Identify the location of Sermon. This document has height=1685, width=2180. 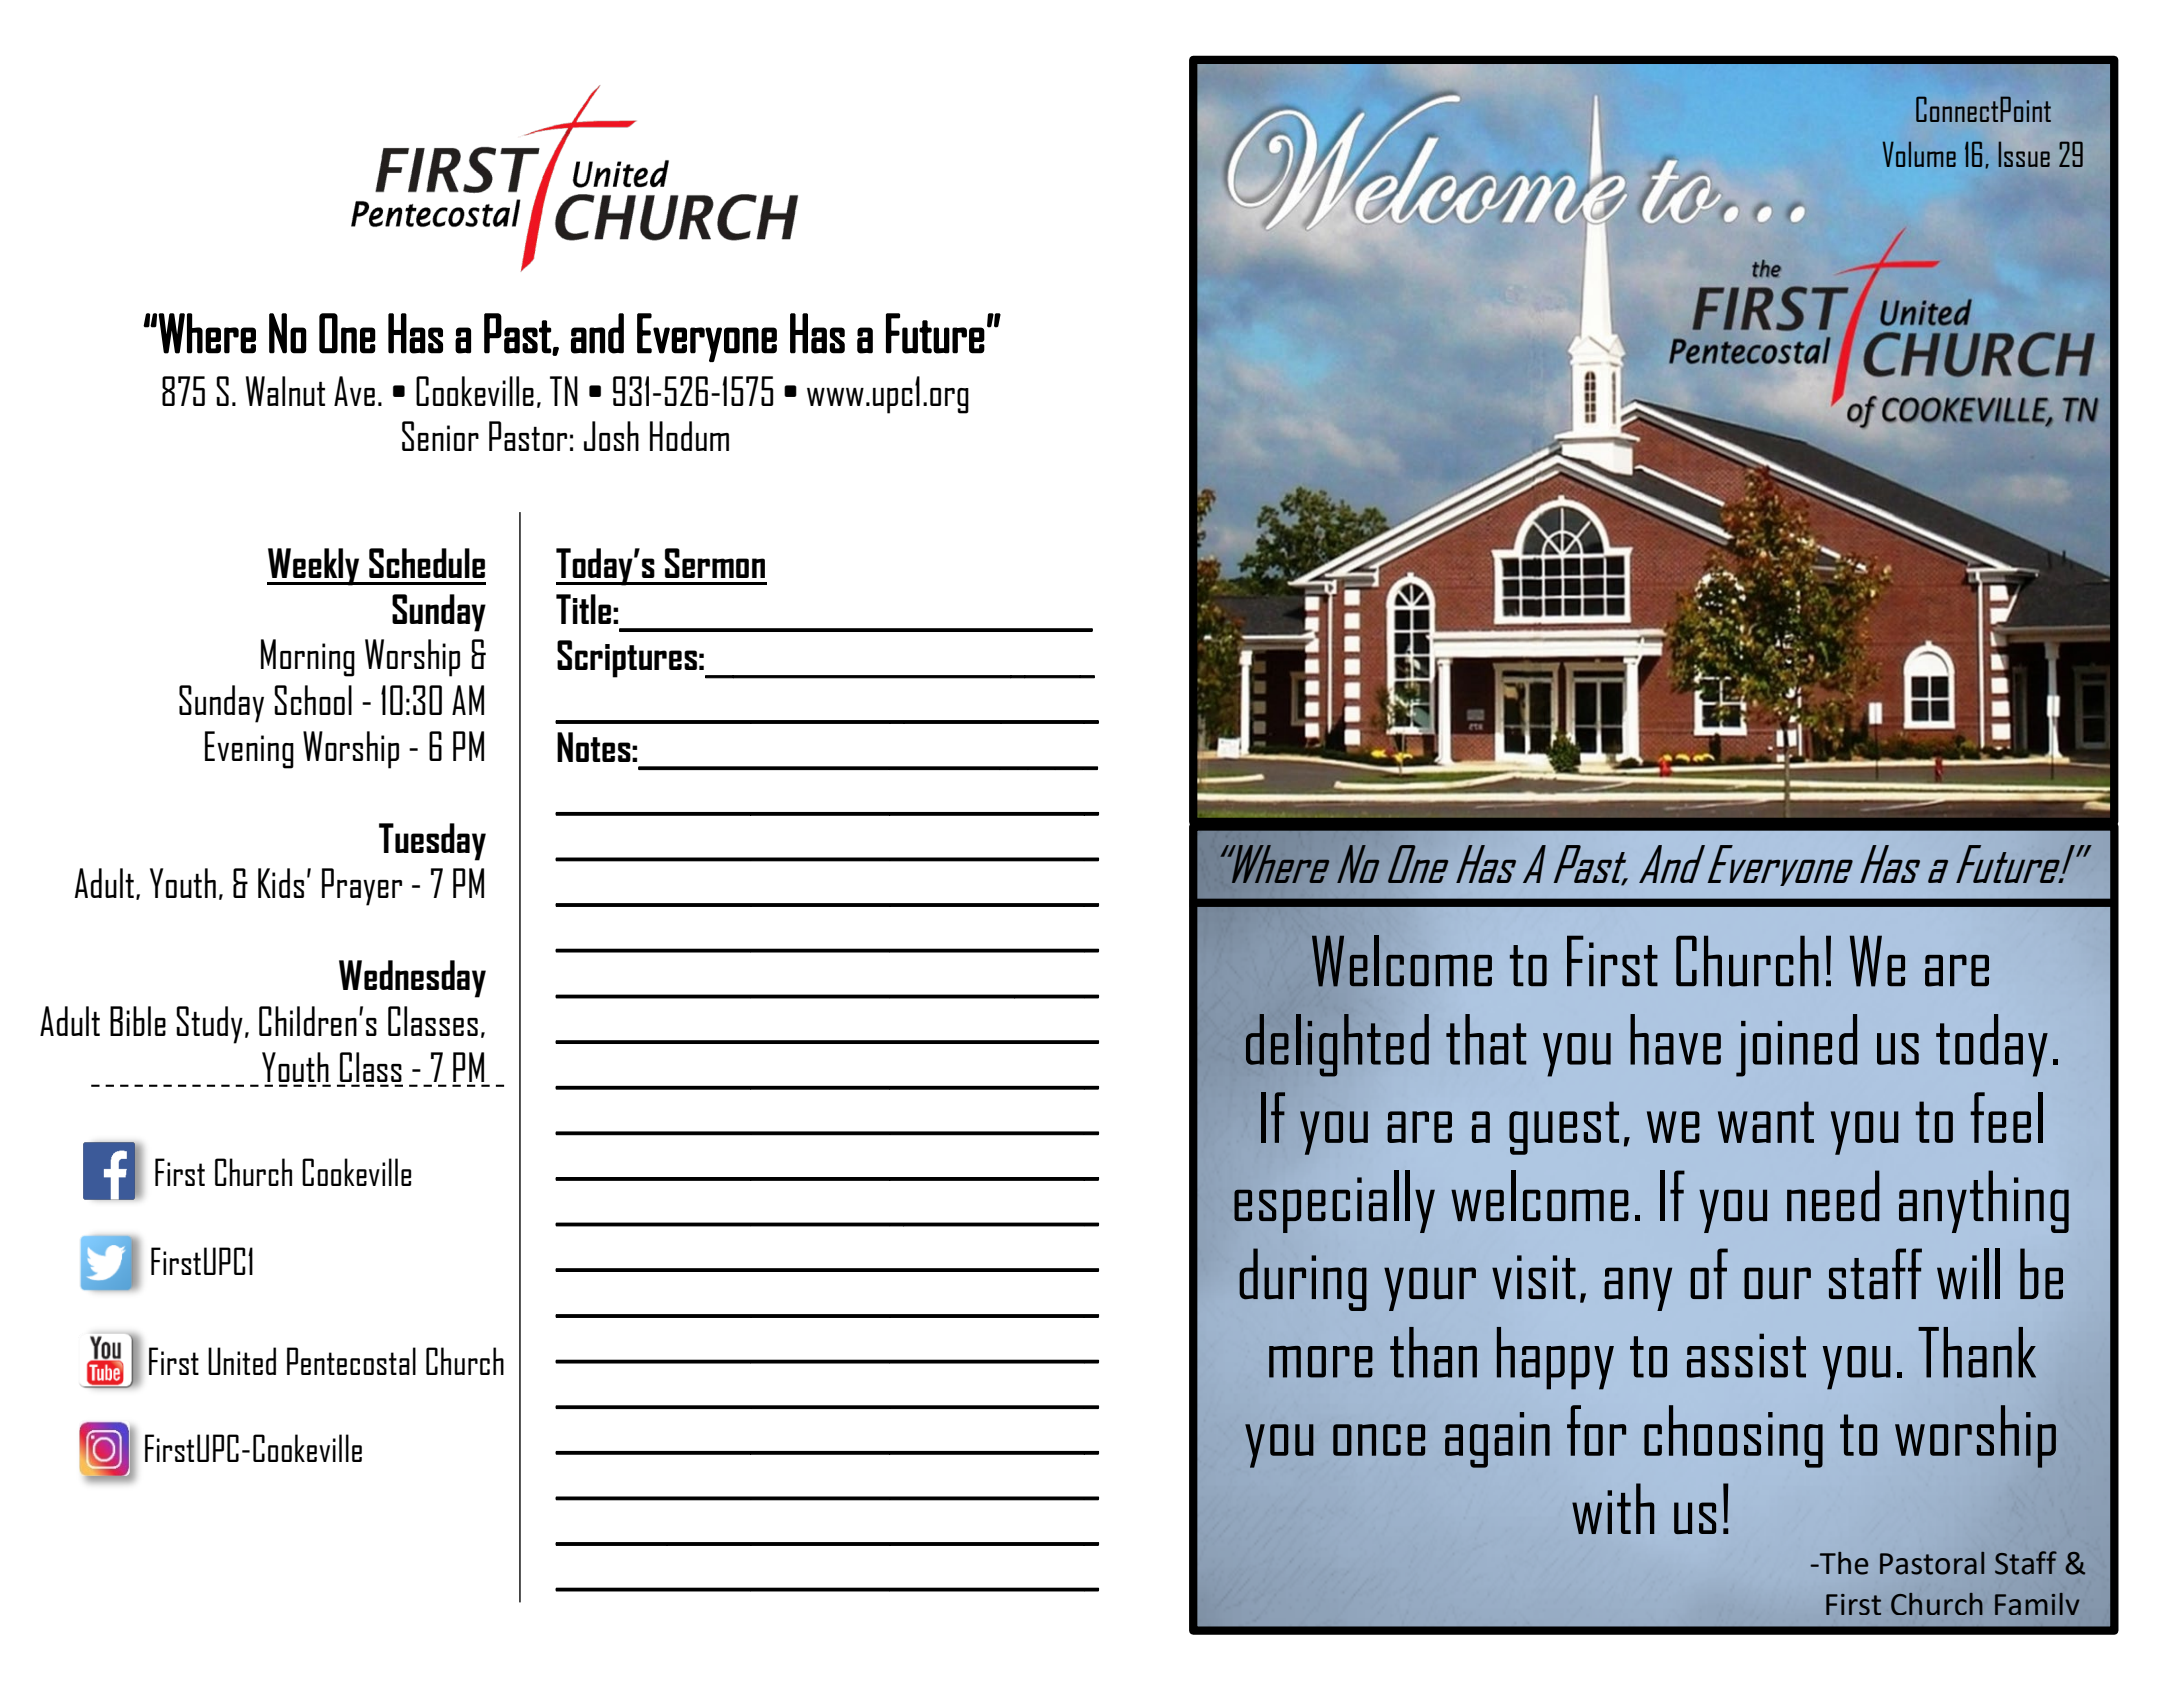
(715, 563).
